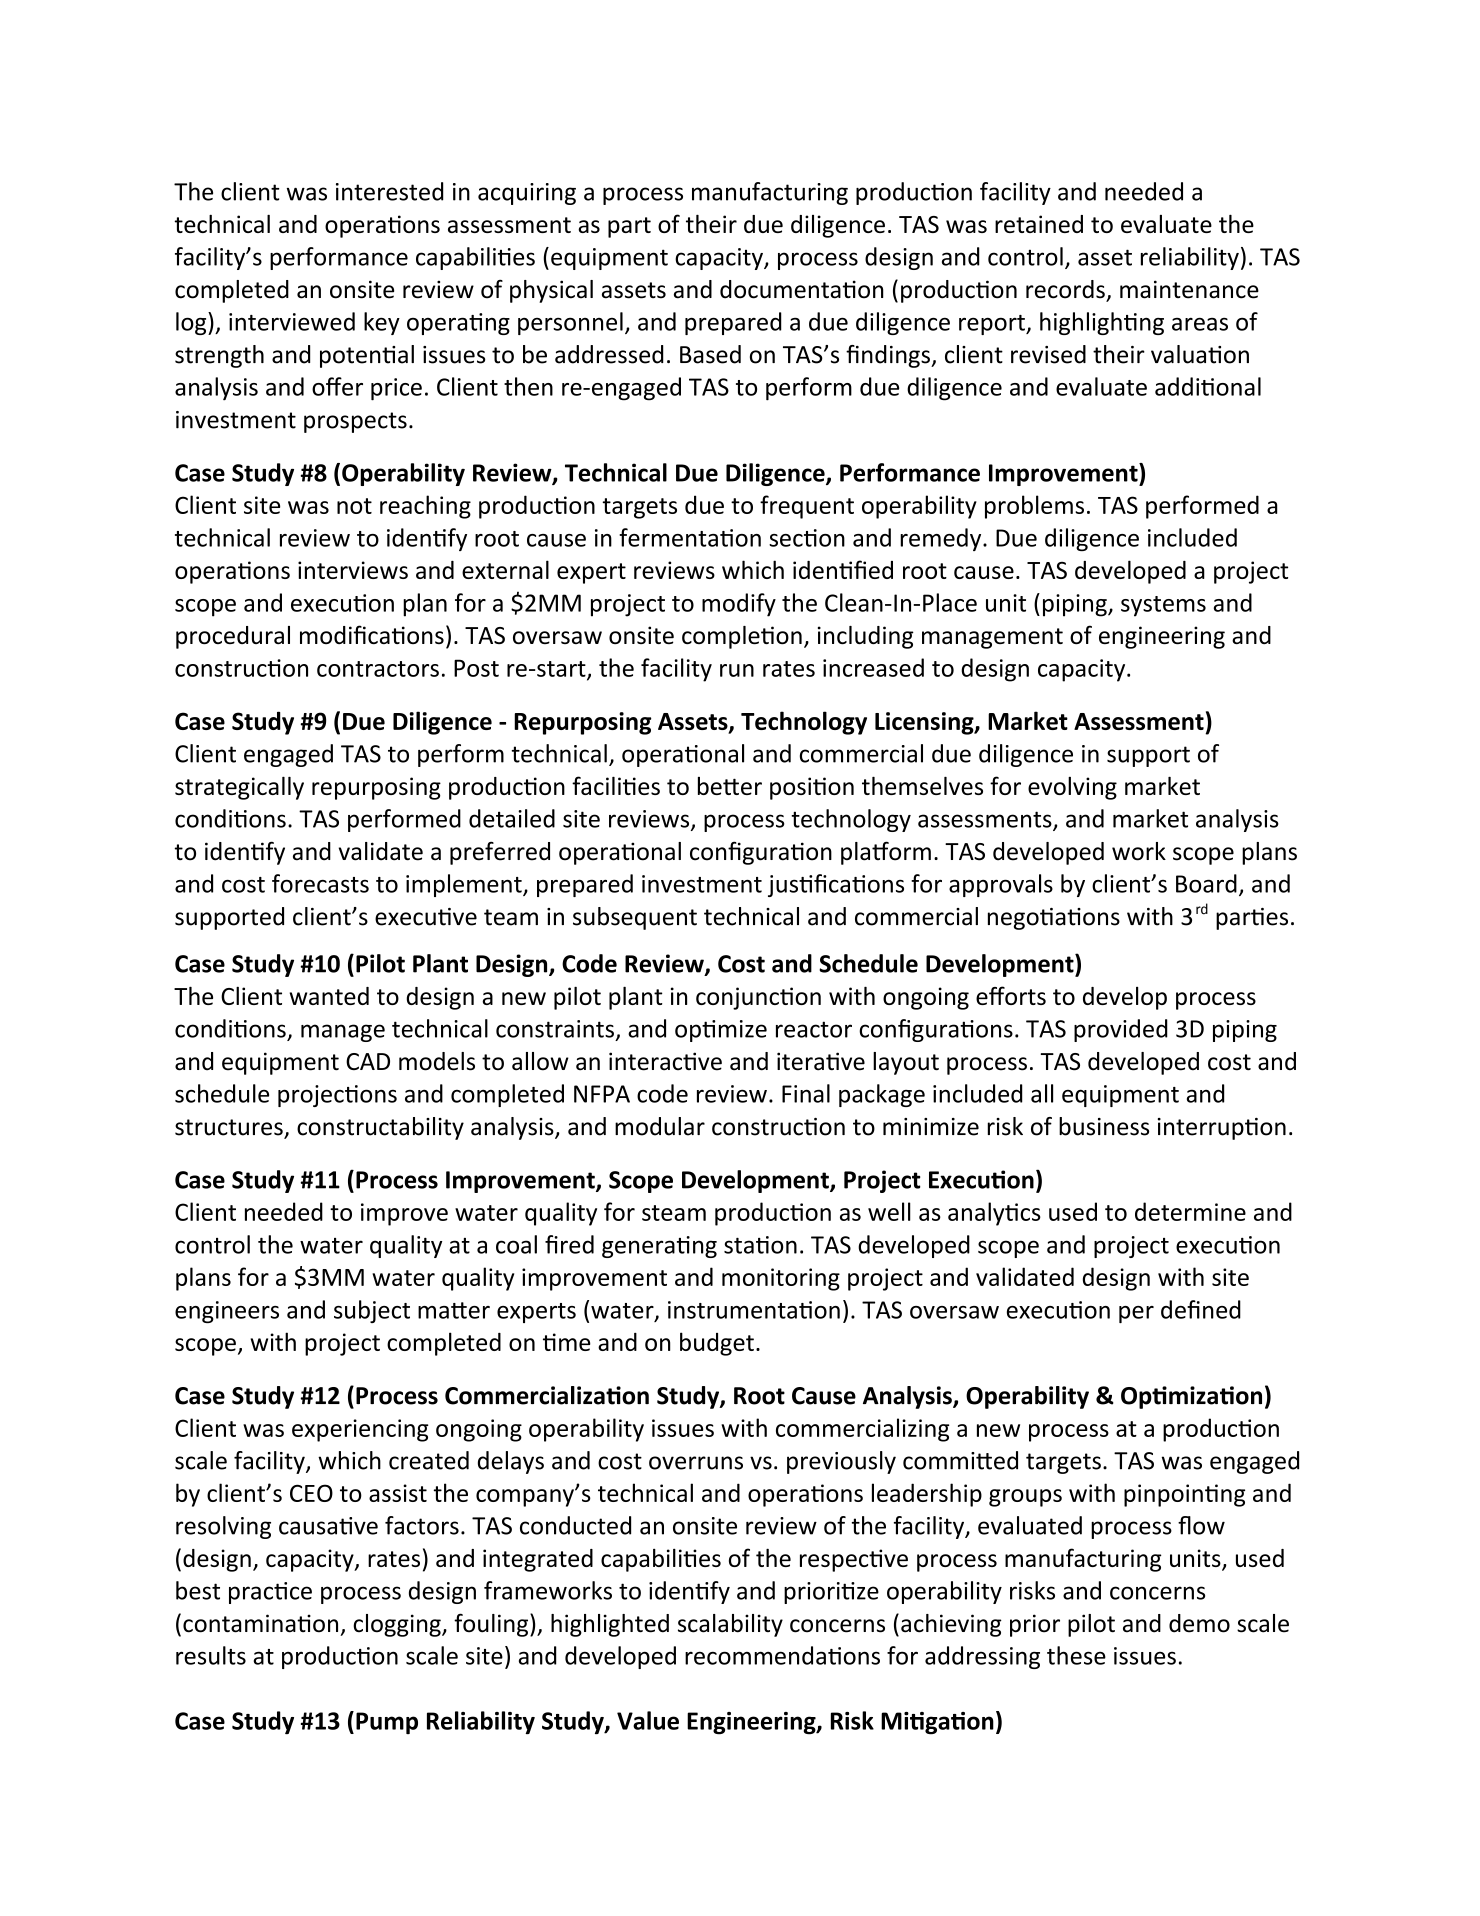  I want to click on wanted, so click(329, 996).
